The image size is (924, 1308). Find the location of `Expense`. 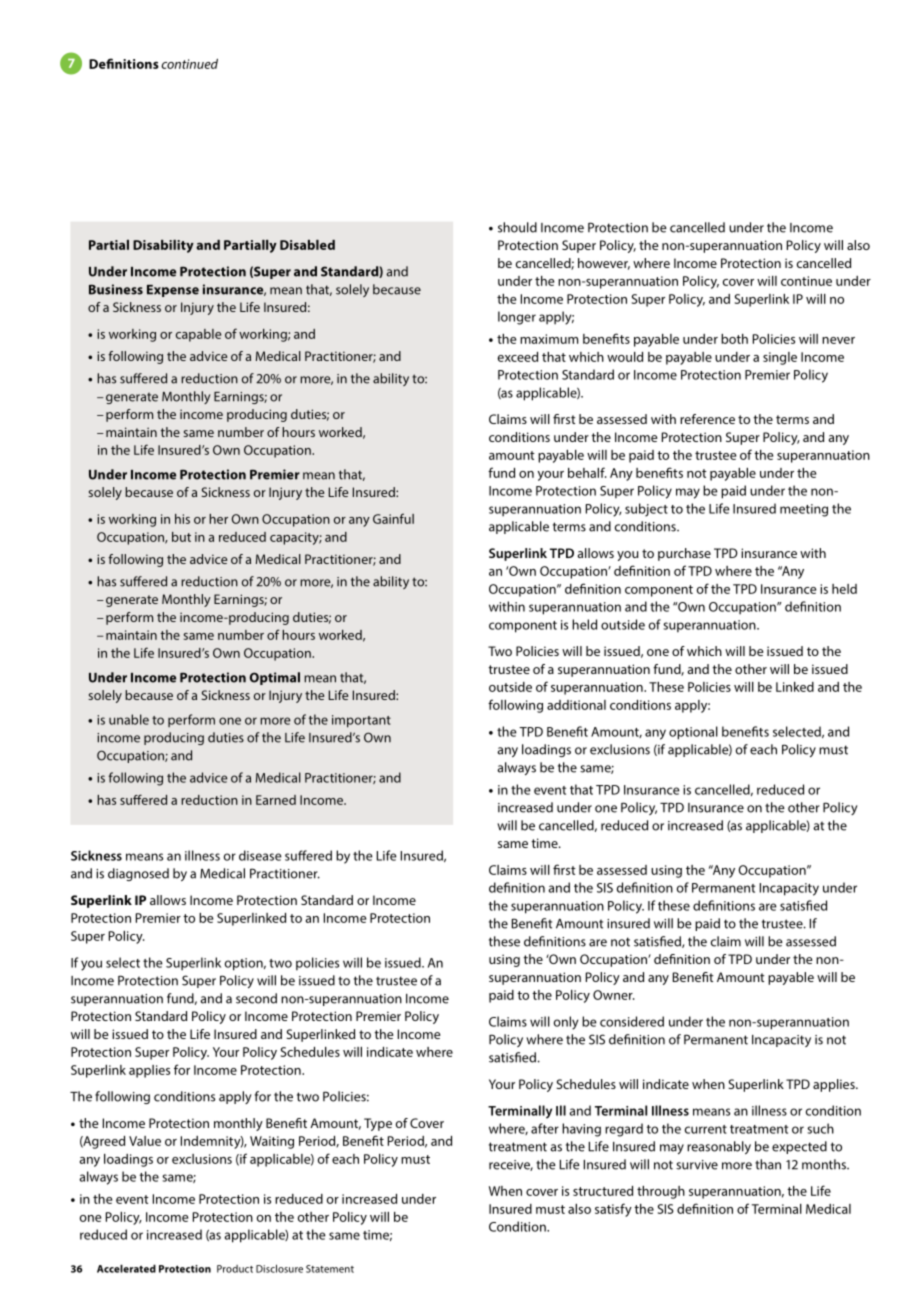

Expense is located at coordinates (173, 291).
